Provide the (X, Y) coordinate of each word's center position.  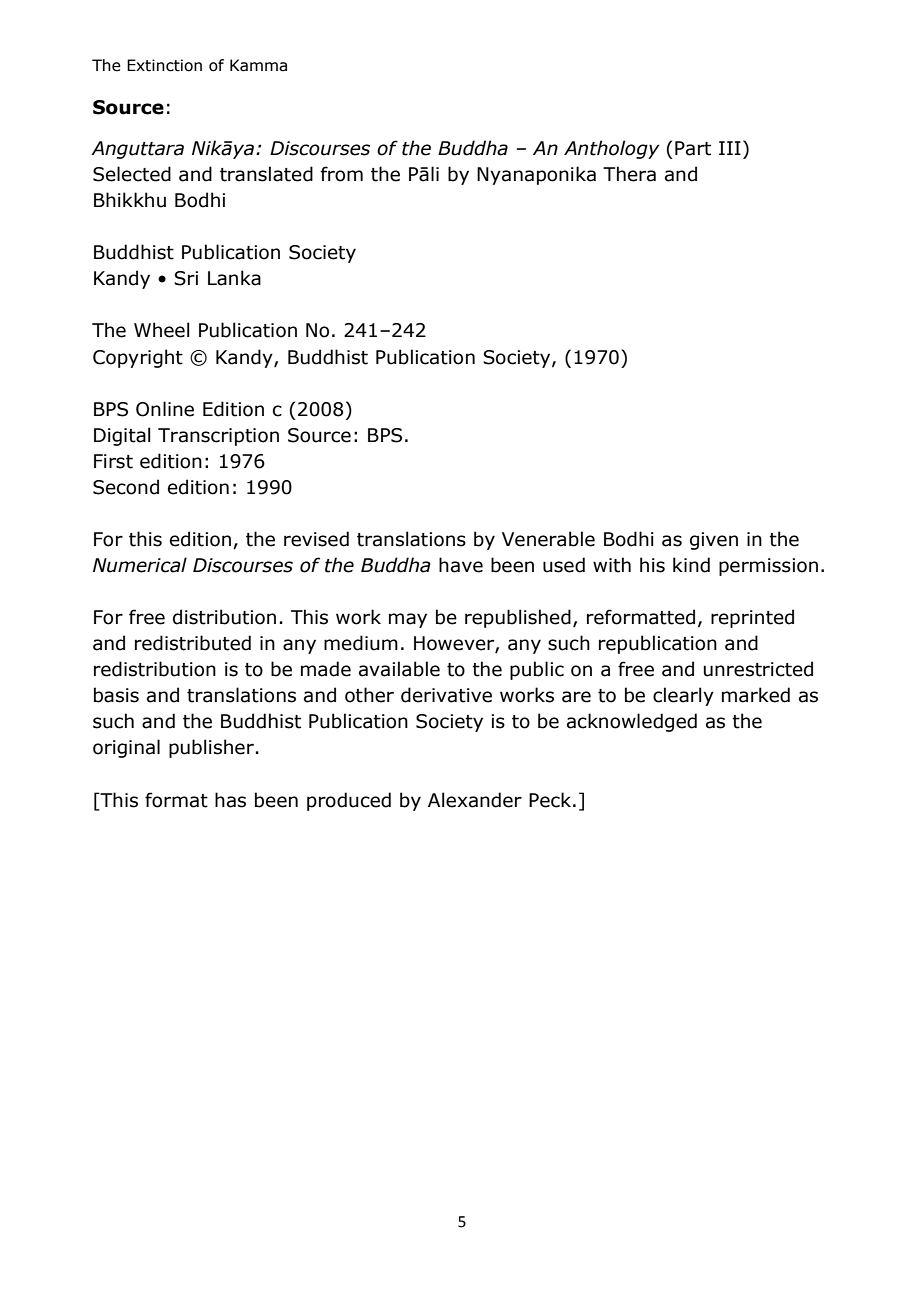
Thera (629, 174)
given (714, 541)
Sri (186, 278)
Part (693, 148)
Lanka (234, 278)
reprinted (752, 618)
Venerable (548, 539)
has (230, 800)
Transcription (218, 437)
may (408, 620)
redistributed (193, 643)
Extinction (164, 65)
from (342, 174)
